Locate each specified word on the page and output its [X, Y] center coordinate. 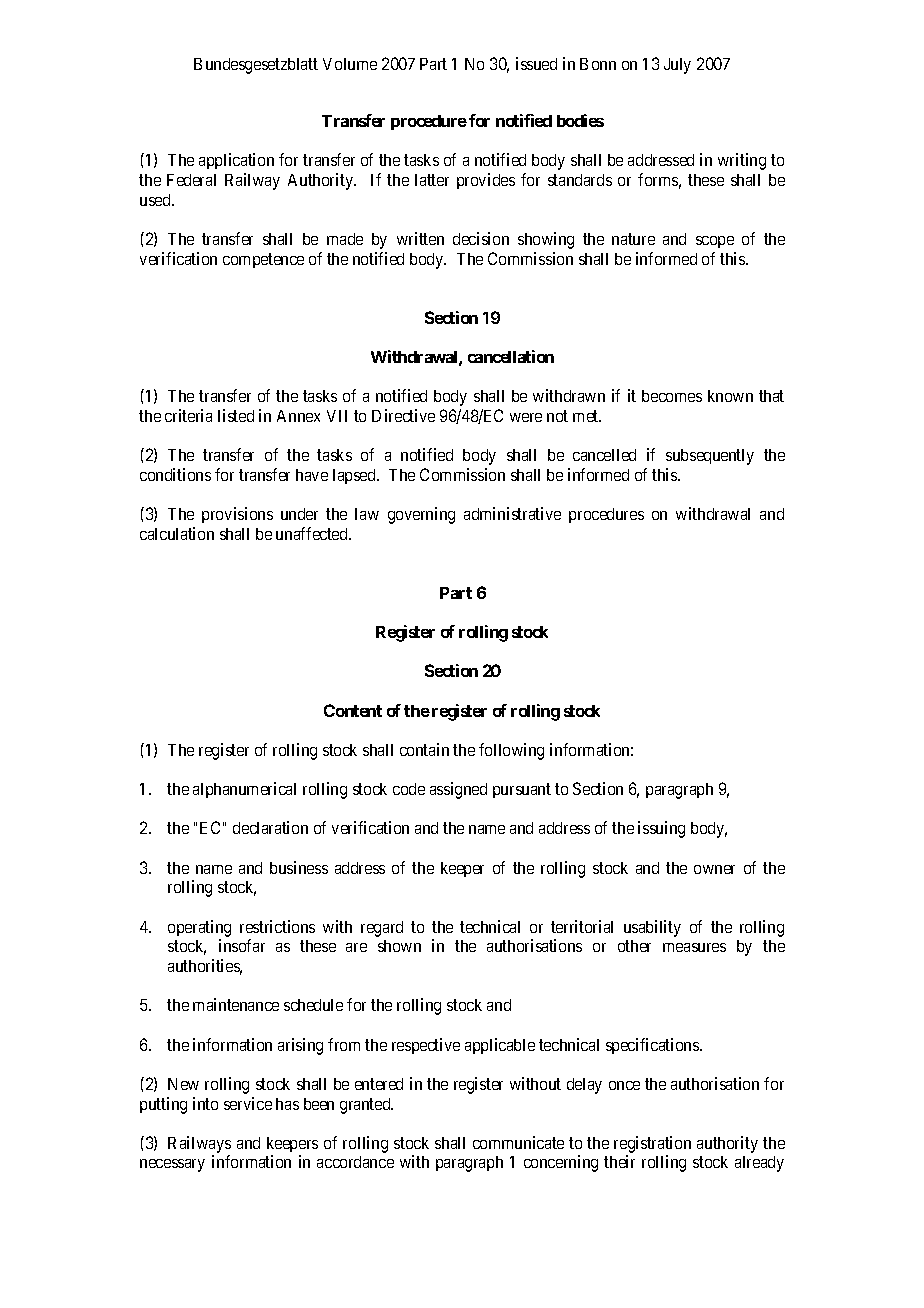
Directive [403, 415]
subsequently [710, 457]
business [299, 867]
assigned [458, 790]
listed [236, 415]
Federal [191, 180]
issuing [661, 829]
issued [536, 63]
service [248, 1103]
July [677, 66]
